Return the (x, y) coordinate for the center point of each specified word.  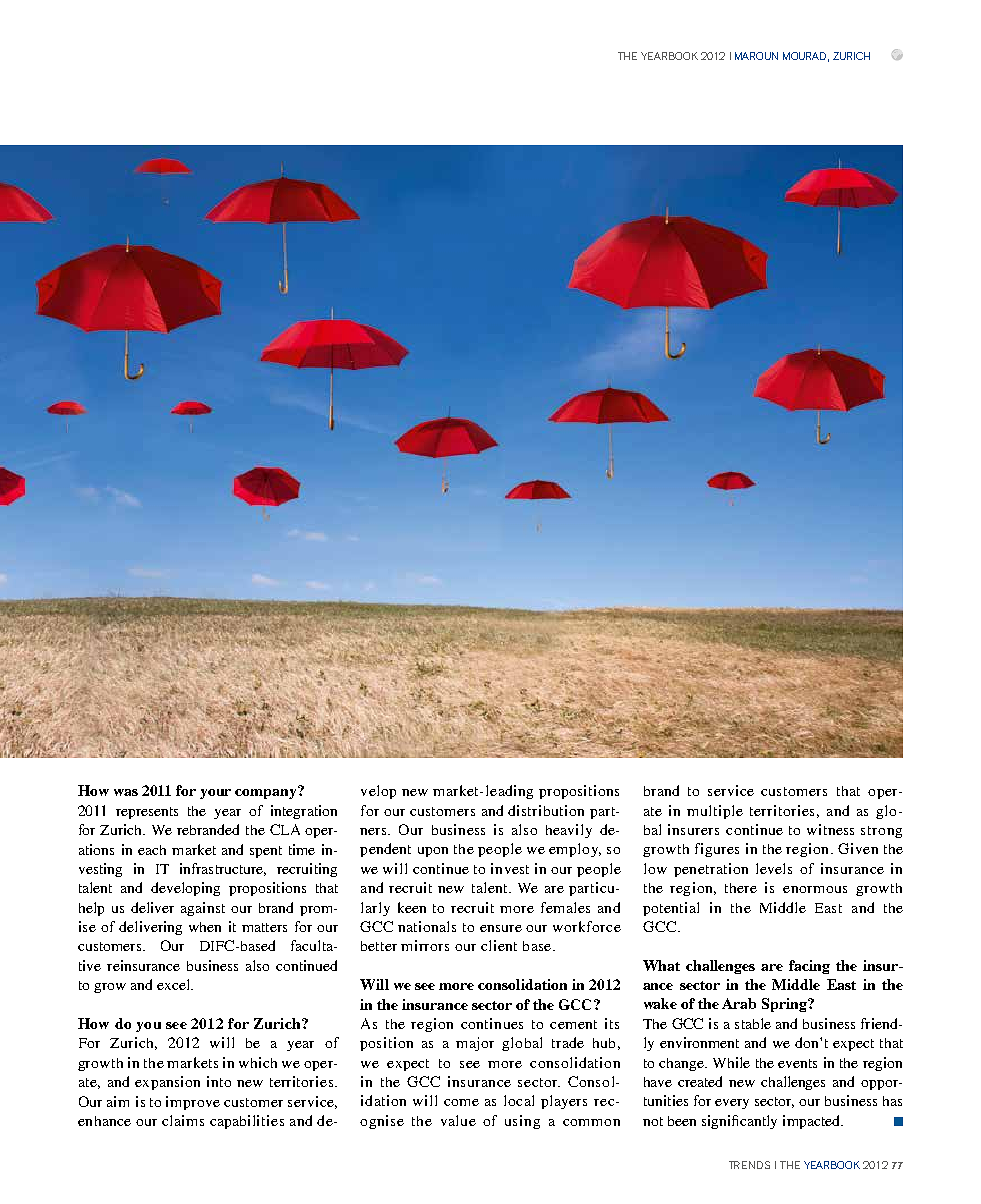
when (205, 927)
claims (183, 1120)
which (258, 1062)
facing (809, 967)
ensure (501, 928)
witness (830, 829)
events (797, 1063)
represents (147, 813)
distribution (546, 810)
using (522, 1122)
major (475, 1044)
